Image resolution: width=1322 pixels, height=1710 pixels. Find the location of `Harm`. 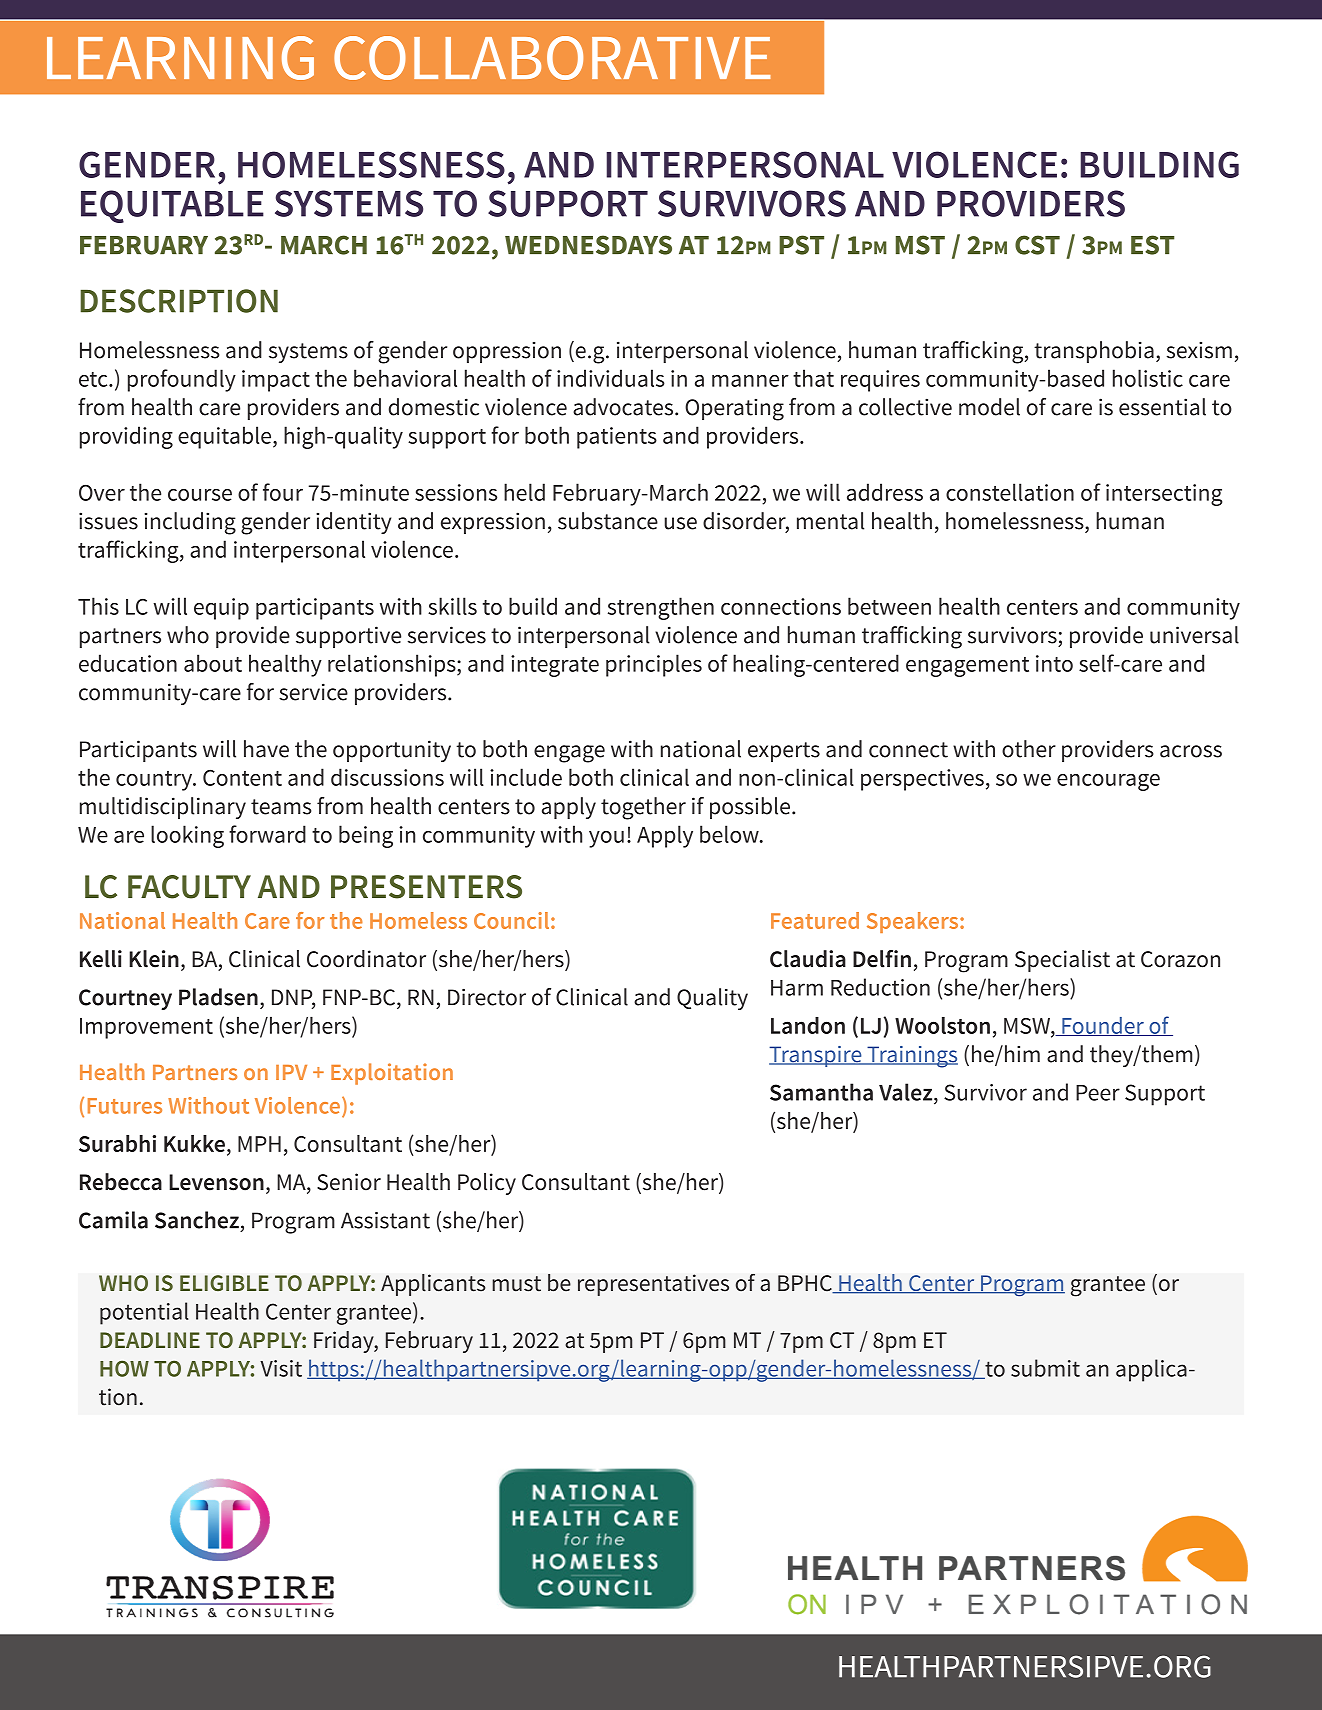

Harm is located at coordinates (797, 988).
